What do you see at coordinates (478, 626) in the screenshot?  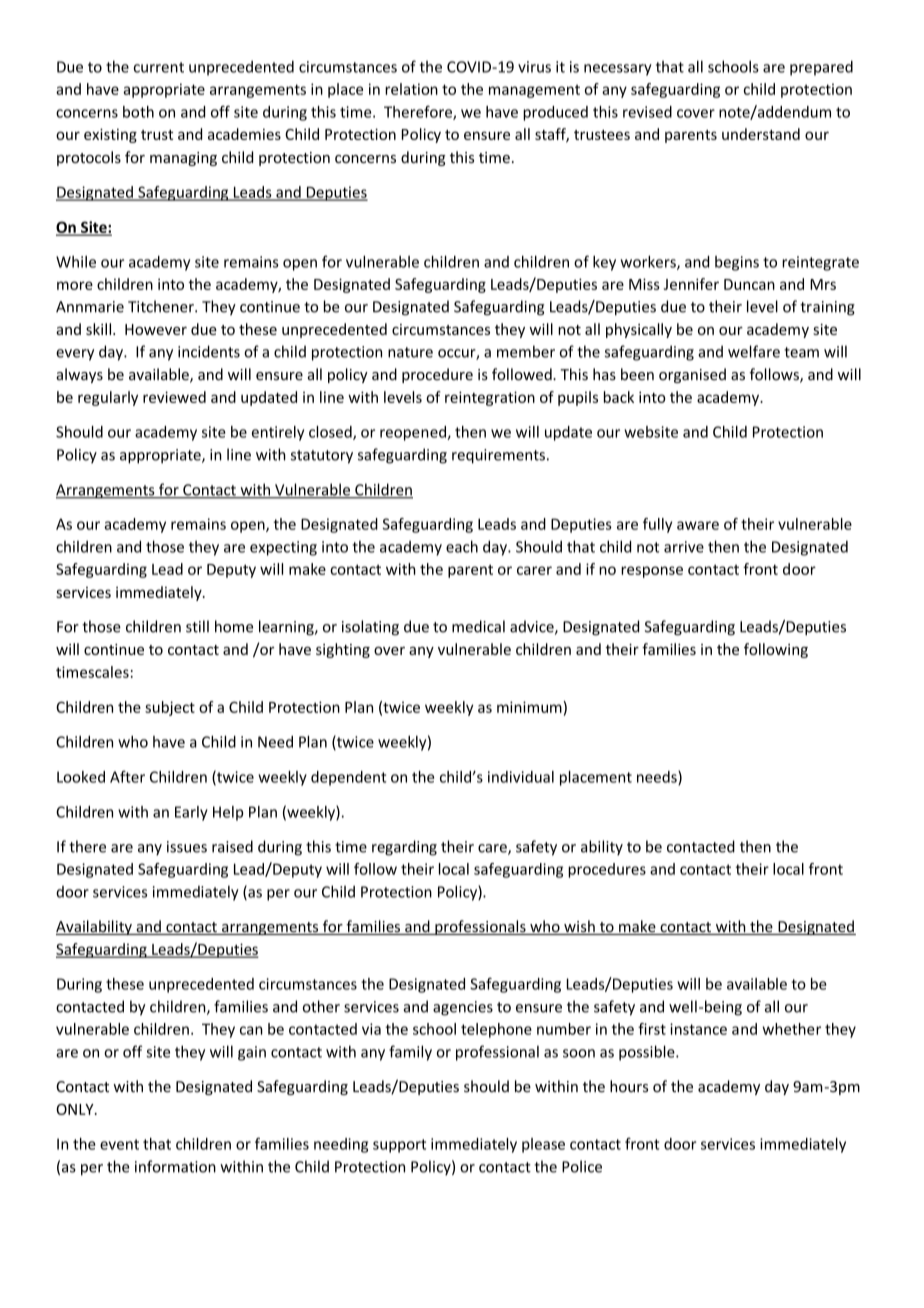 I see `medical` at bounding box center [478, 626].
